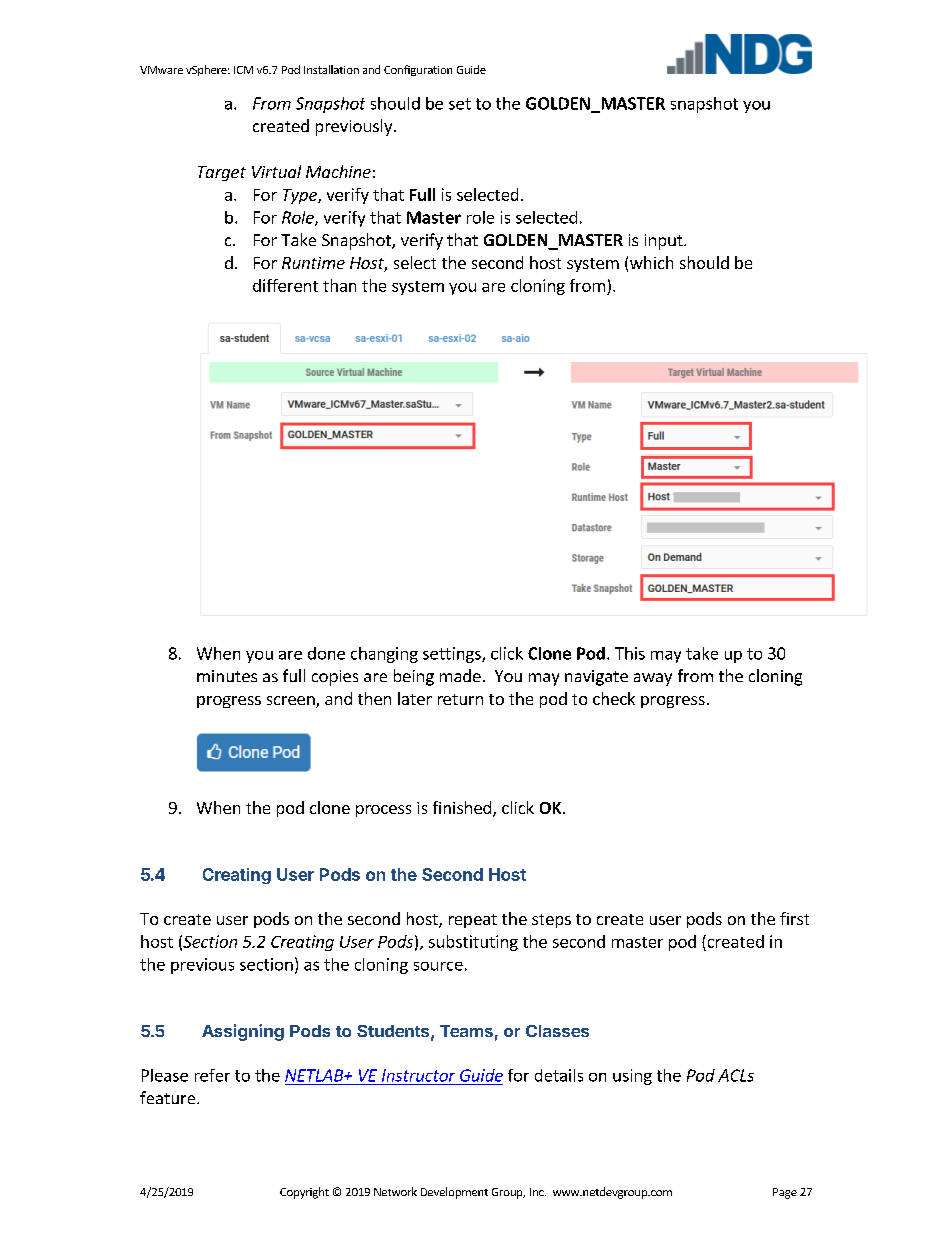  Describe the element at coordinates (418, 70) in the screenshot. I see `Configuration` at that location.
